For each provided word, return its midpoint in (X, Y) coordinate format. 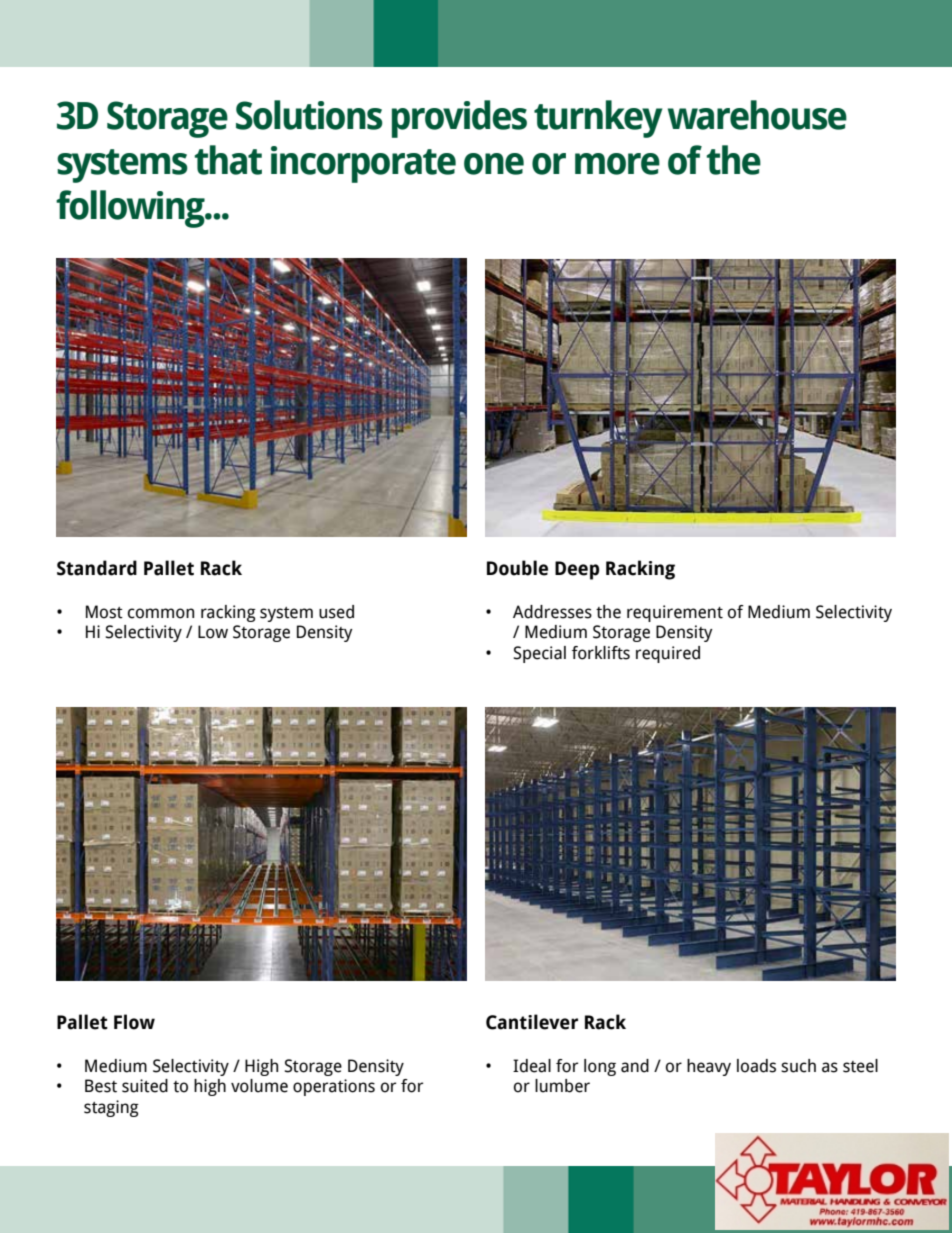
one (494, 164)
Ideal (532, 1066)
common (161, 613)
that (228, 160)
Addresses (552, 612)
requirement (675, 613)
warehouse (757, 115)
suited (145, 1086)
